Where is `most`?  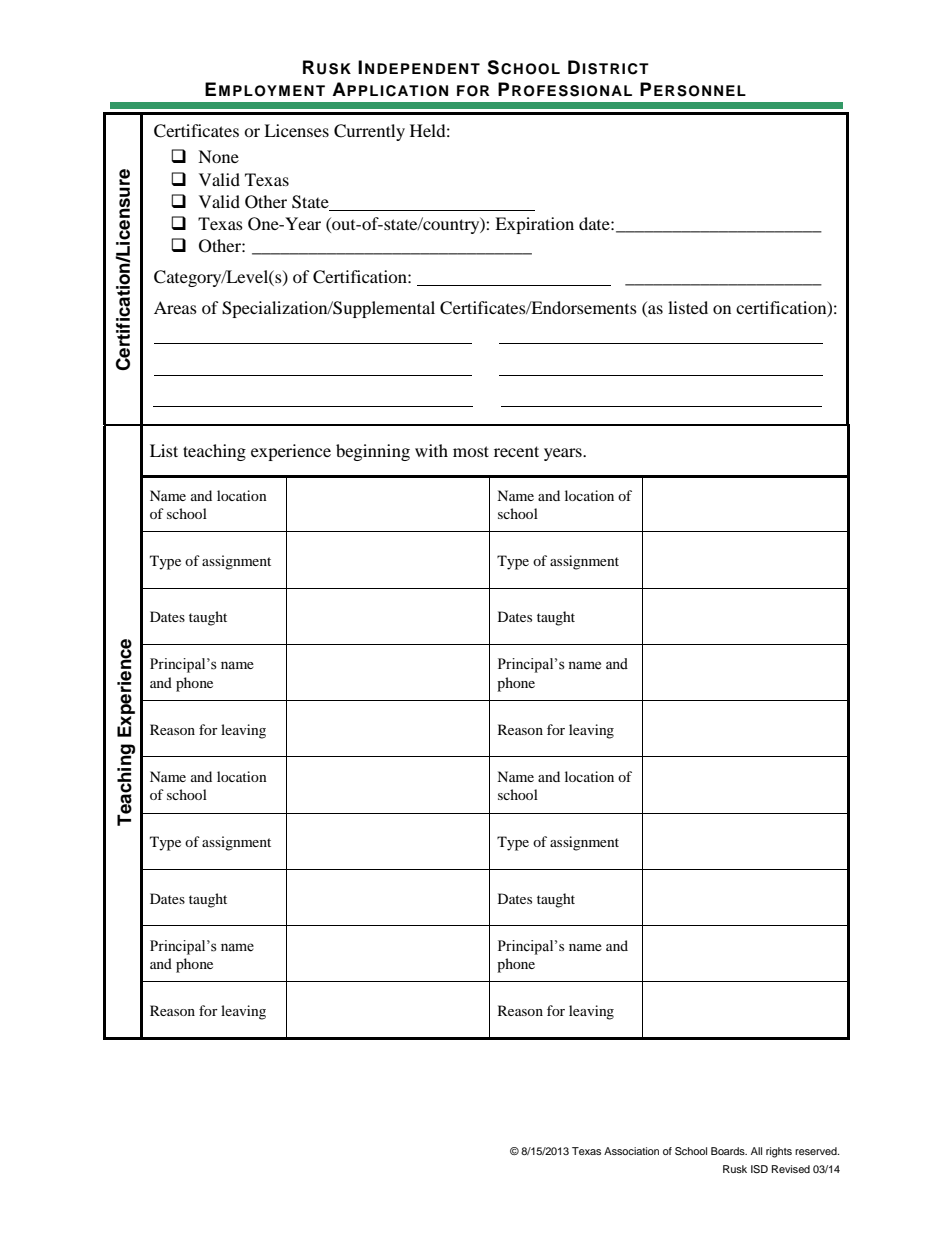
most is located at coordinates (471, 451).
